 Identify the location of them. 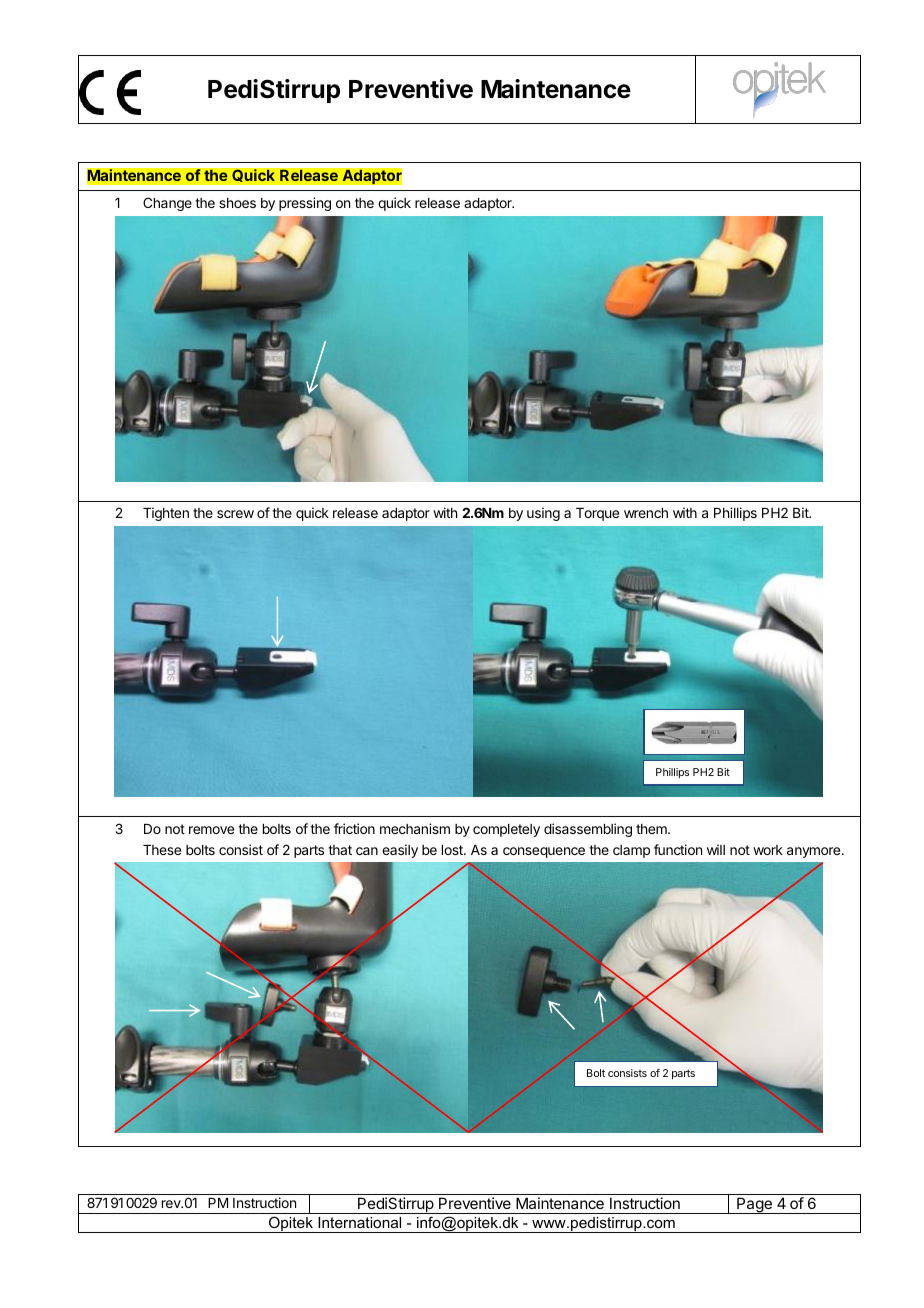
(652, 829).
